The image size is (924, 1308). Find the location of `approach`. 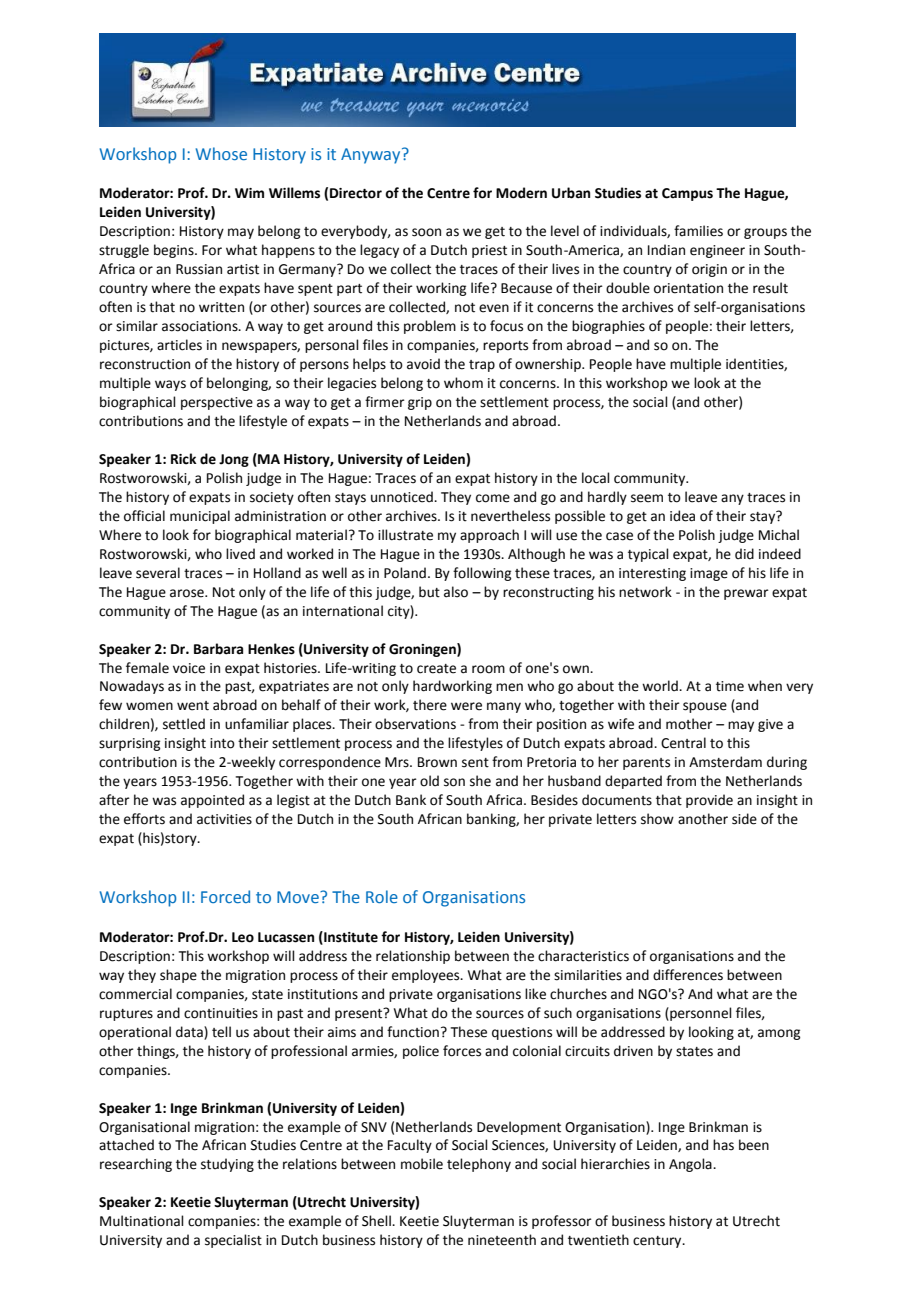

approach is located at coordinates (489, 536).
